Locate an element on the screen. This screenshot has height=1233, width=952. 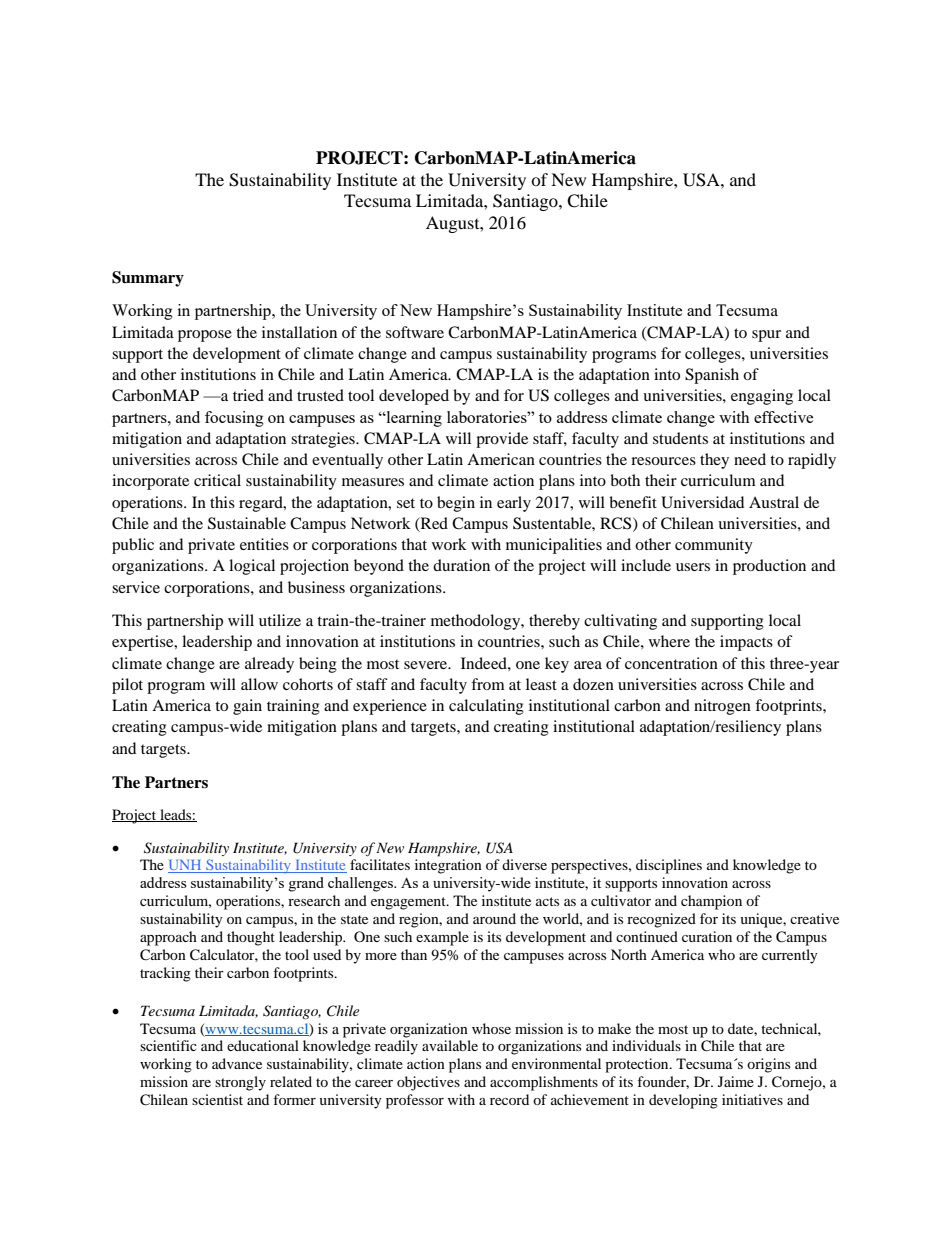
from is located at coordinates (488, 684).
